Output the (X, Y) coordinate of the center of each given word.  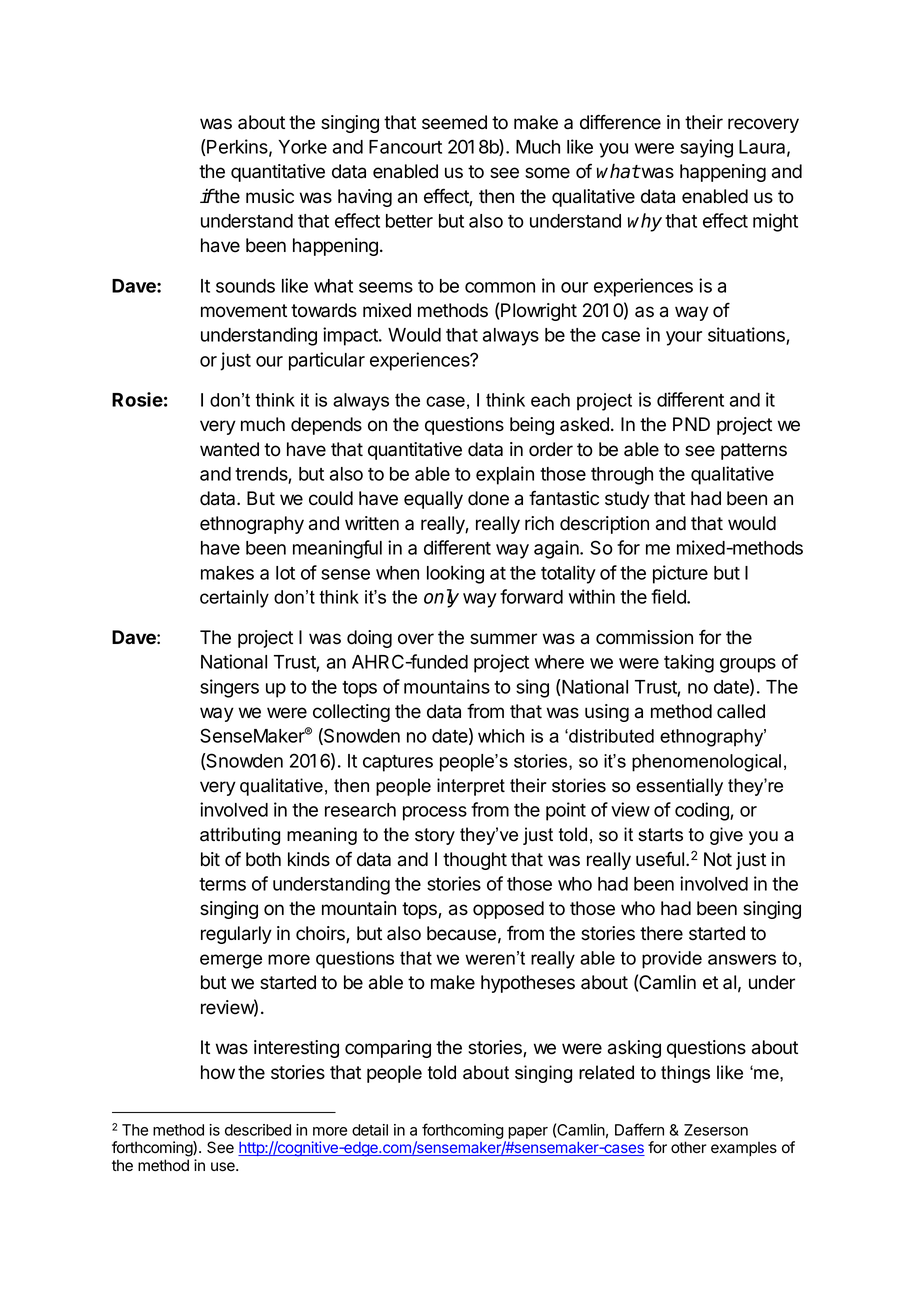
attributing (240, 836)
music (270, 196)
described (258, 1130)
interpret (471, 787)
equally (433, 500)
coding (703, 811)
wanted (229, 449)
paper (528, 1133)
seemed (454, 122)
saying (706, 148)
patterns (754, 451)
